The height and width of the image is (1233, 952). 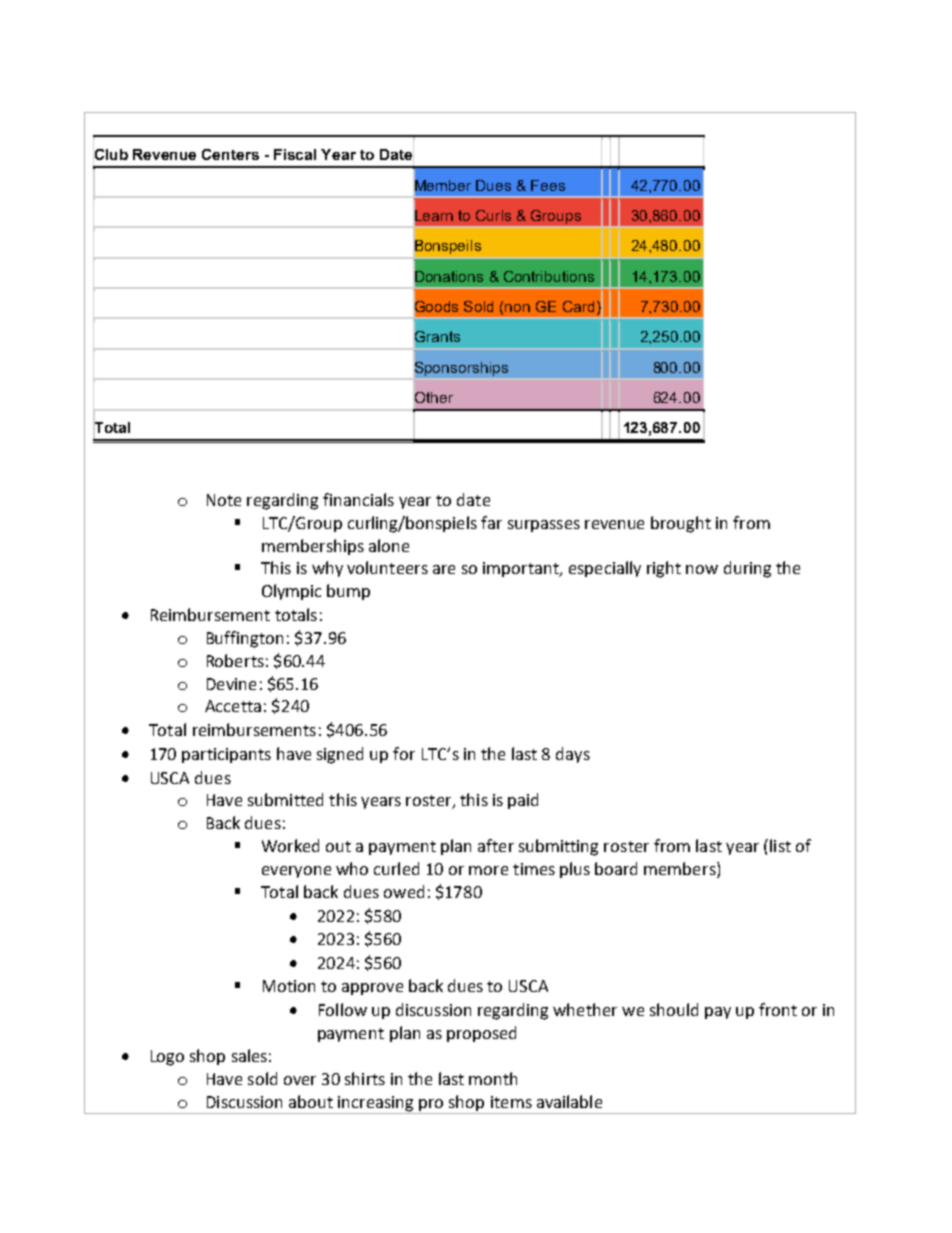 I want to click on Curls, so click(x=493, y=215).
